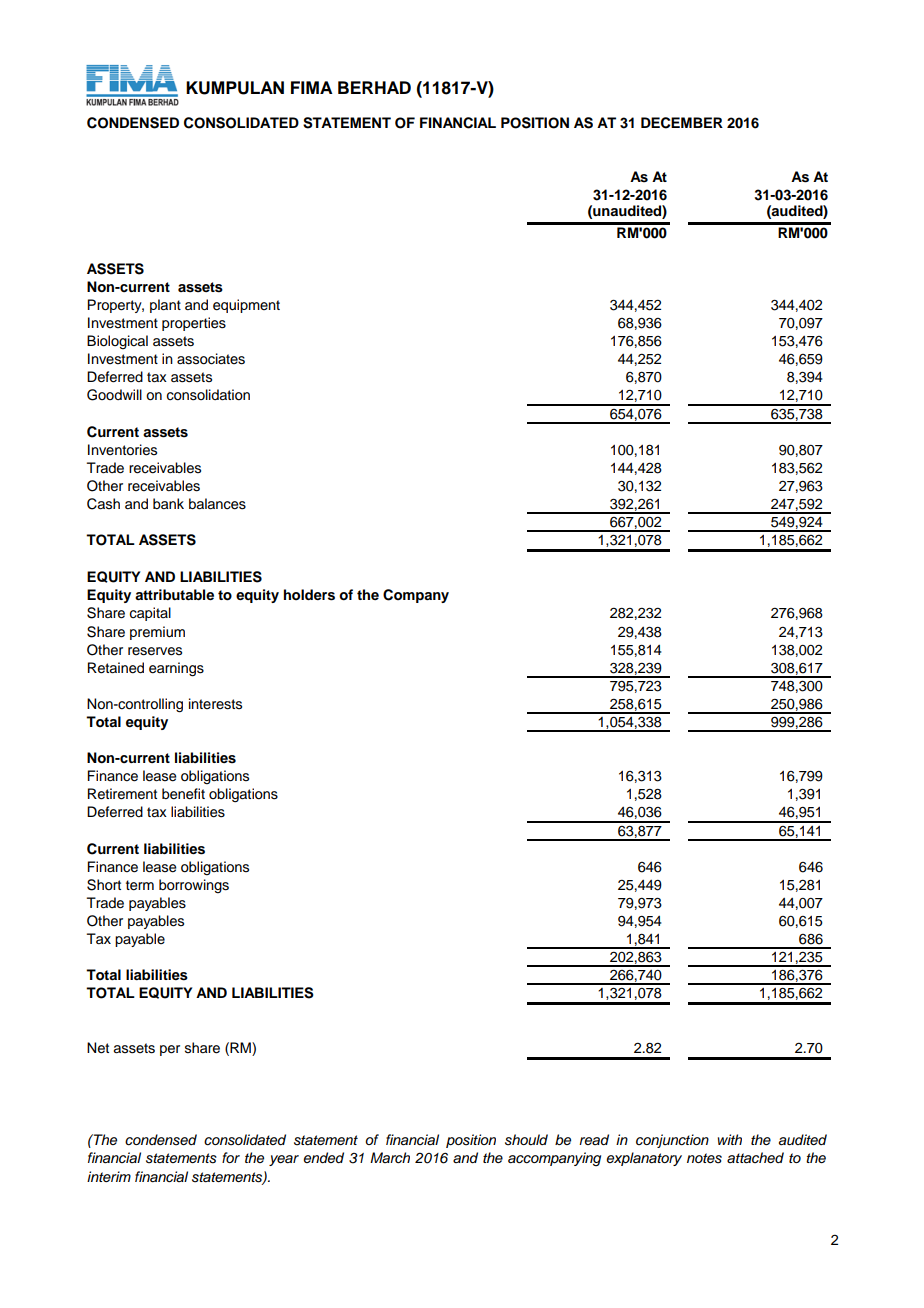 The height and width of the image is (1308, 924). Describe the element at coordinates (309, 595) in the image. I see `holders` at that location.
